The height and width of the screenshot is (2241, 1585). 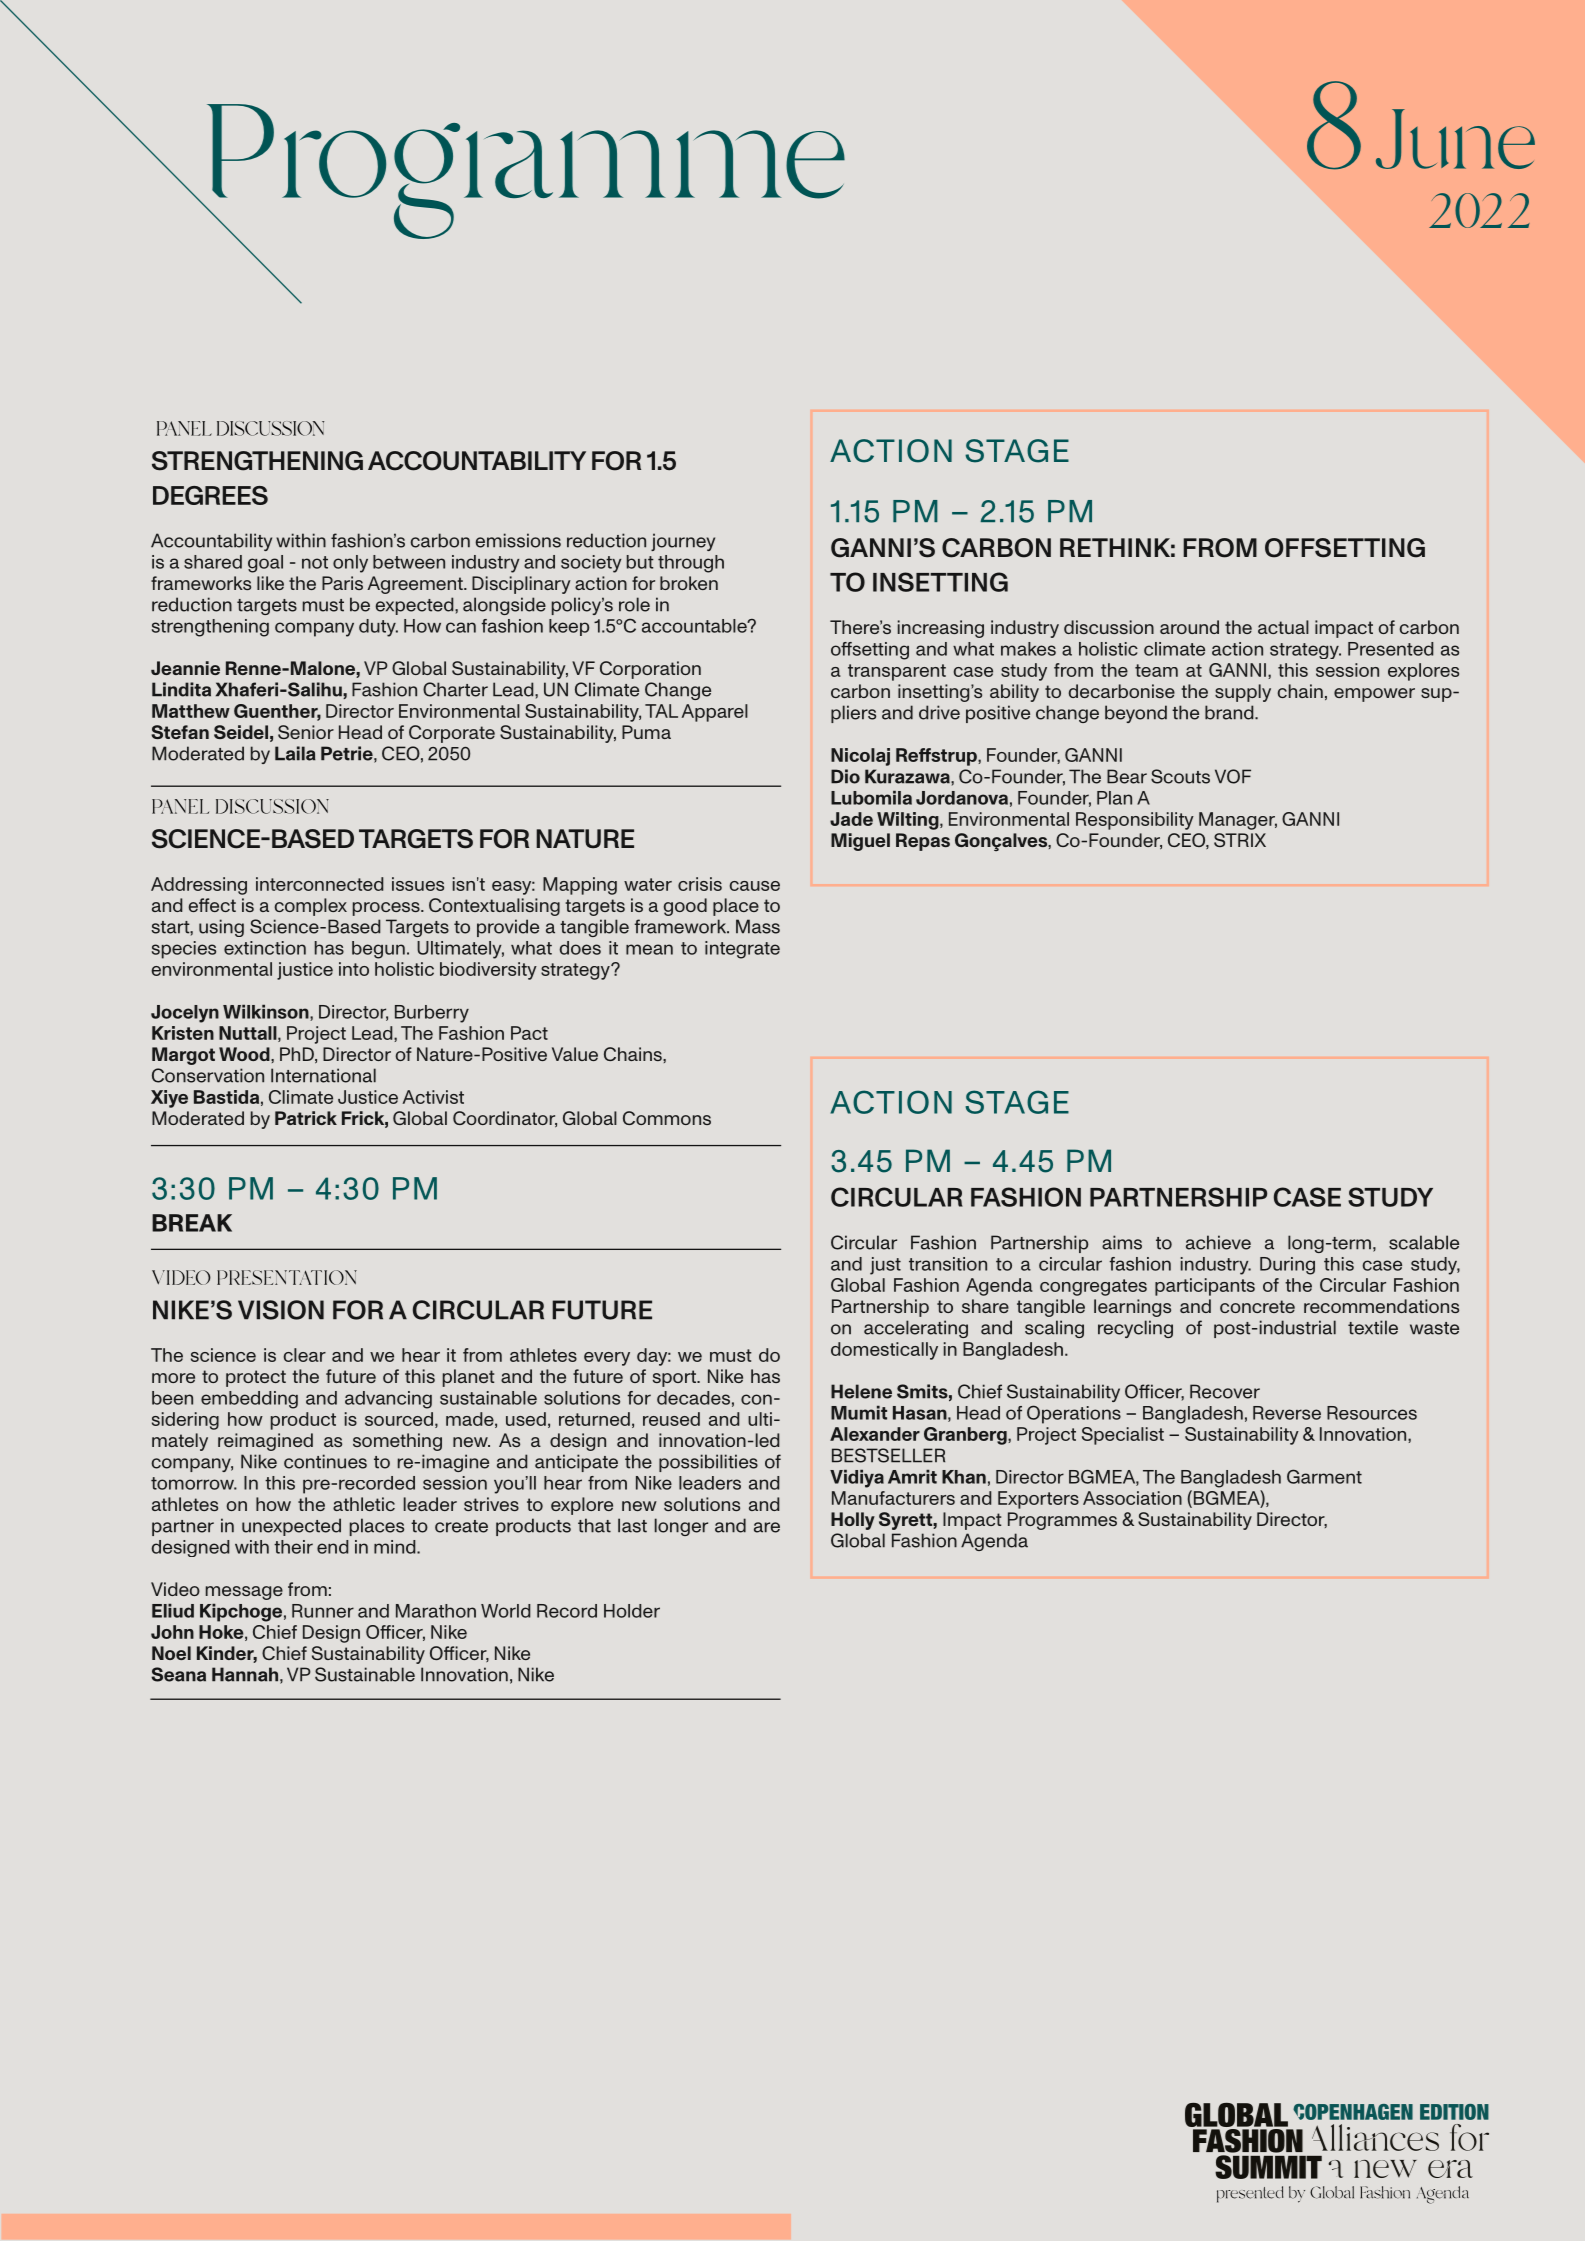 What do you see at coordinates (632, 1611) in the screenshot?
I see `Holder` at bounding box center [632, 1611].
